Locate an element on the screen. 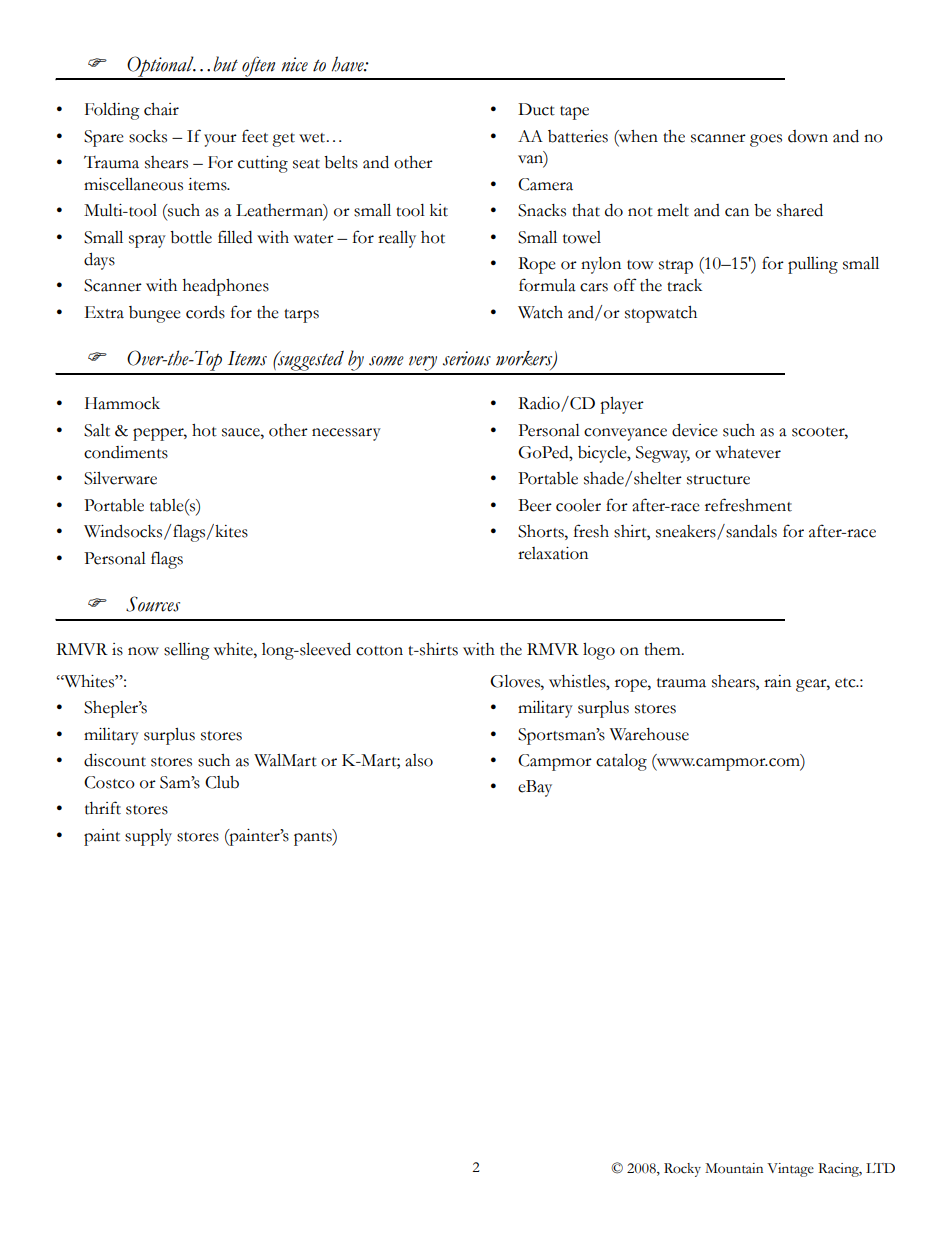 The width and height of the screenshot is (952, 1233). supply is located at coordinates (148, 837).
